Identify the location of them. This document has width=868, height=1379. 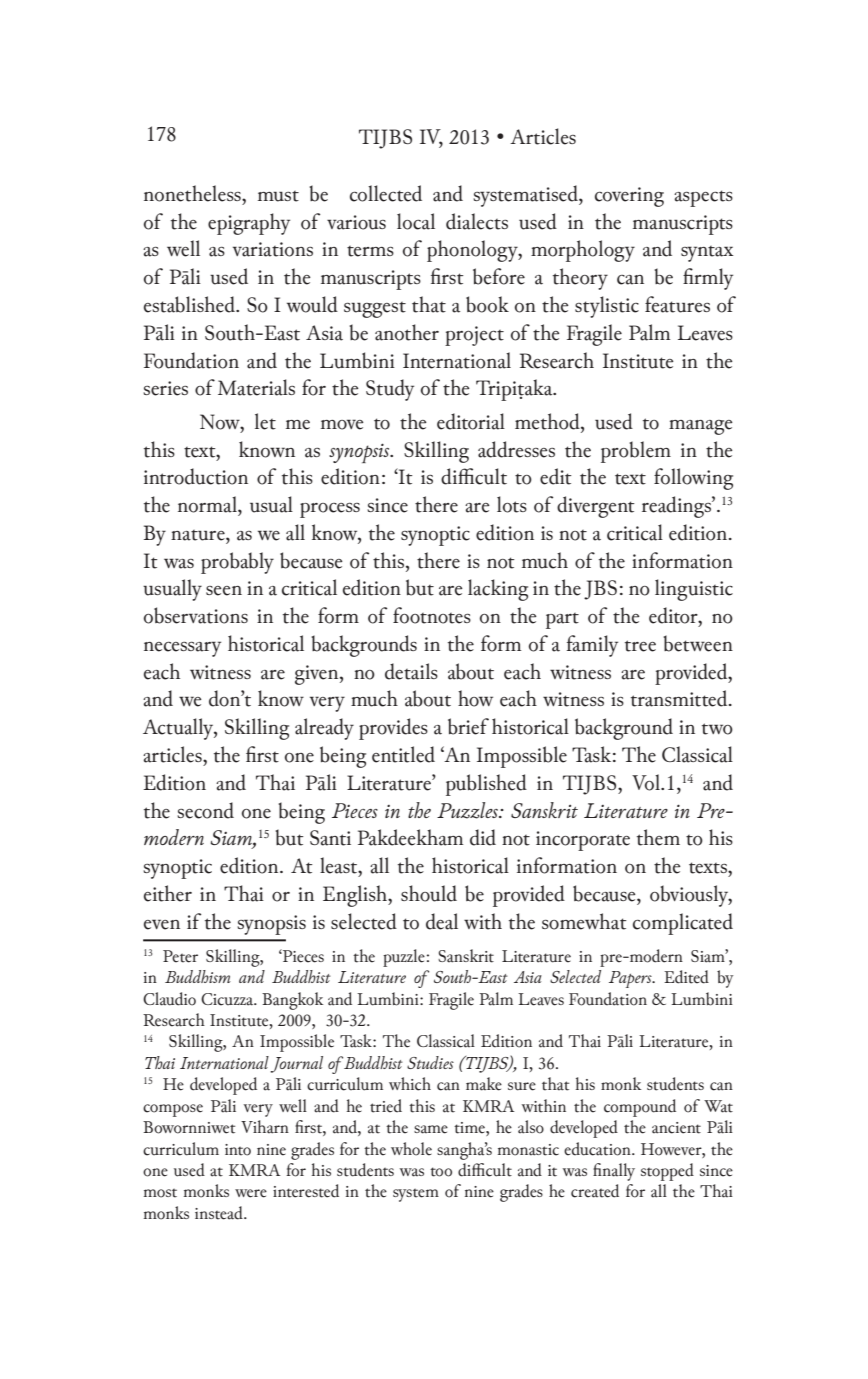
(658, 837).
